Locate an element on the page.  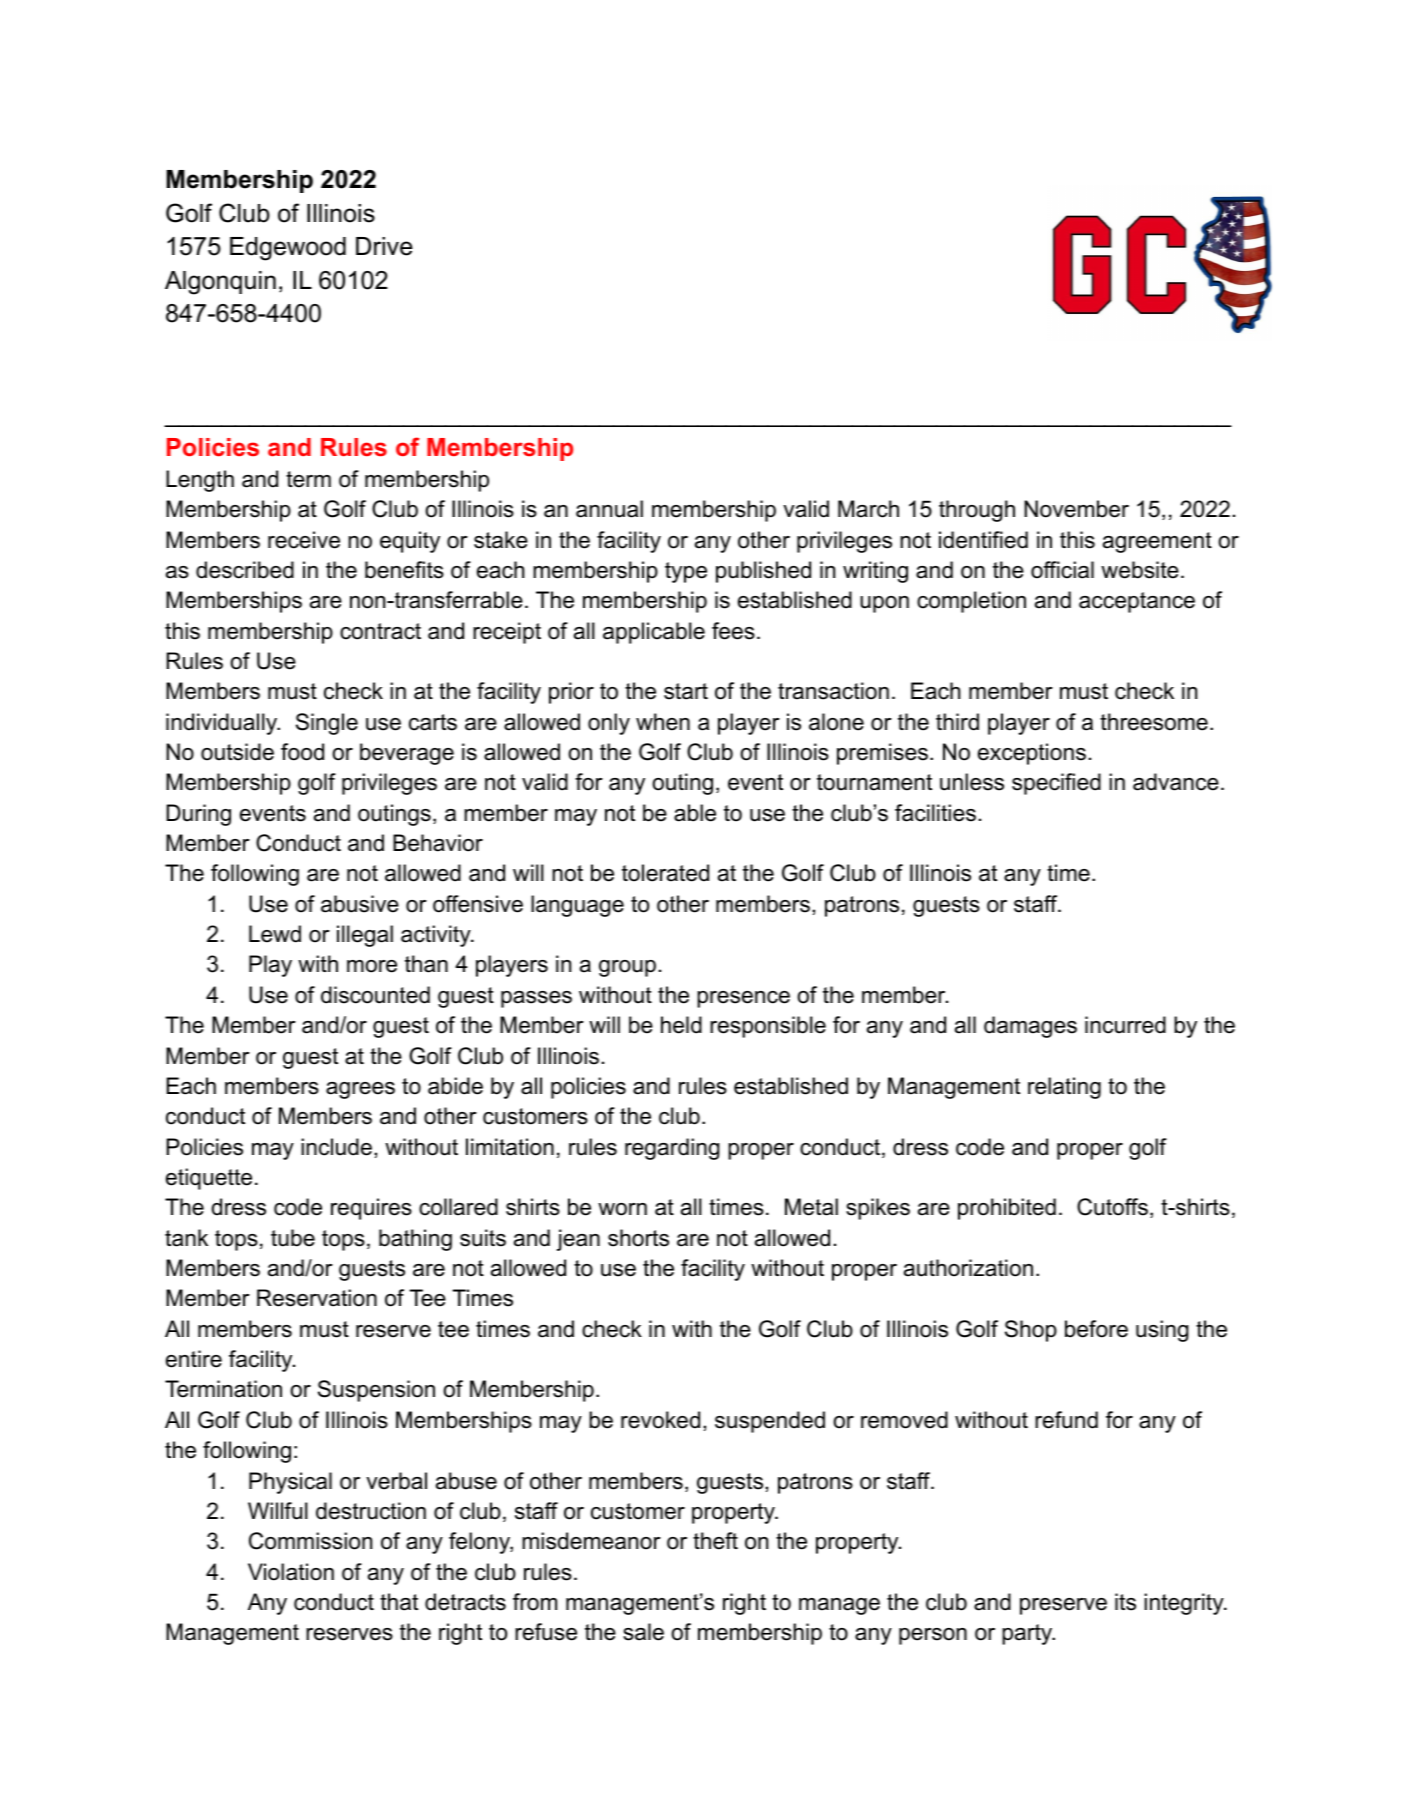
Lewd is located at coordinates (275, 934).
